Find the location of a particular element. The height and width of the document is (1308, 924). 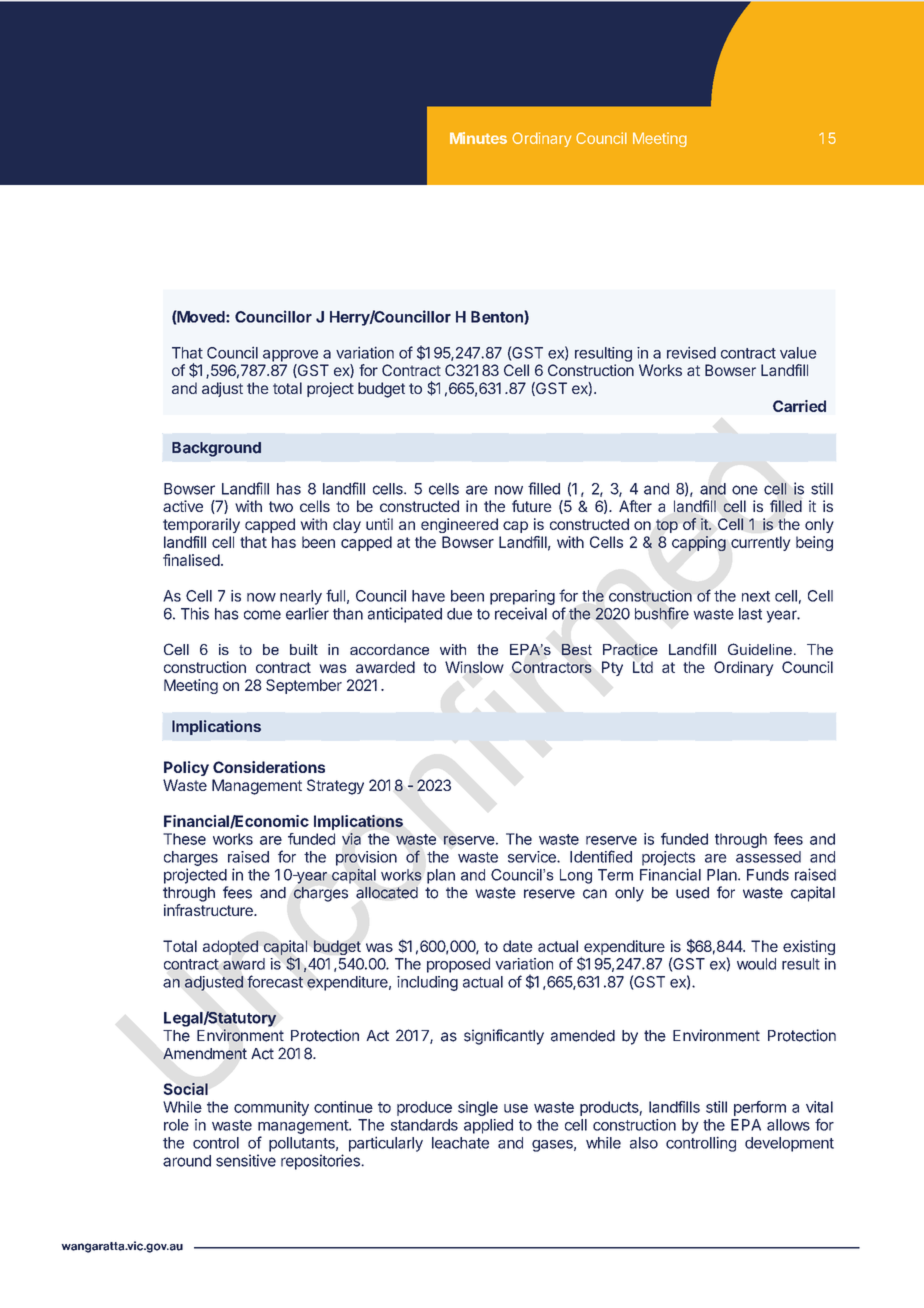

applied is located at coordinates (488, 1126).
